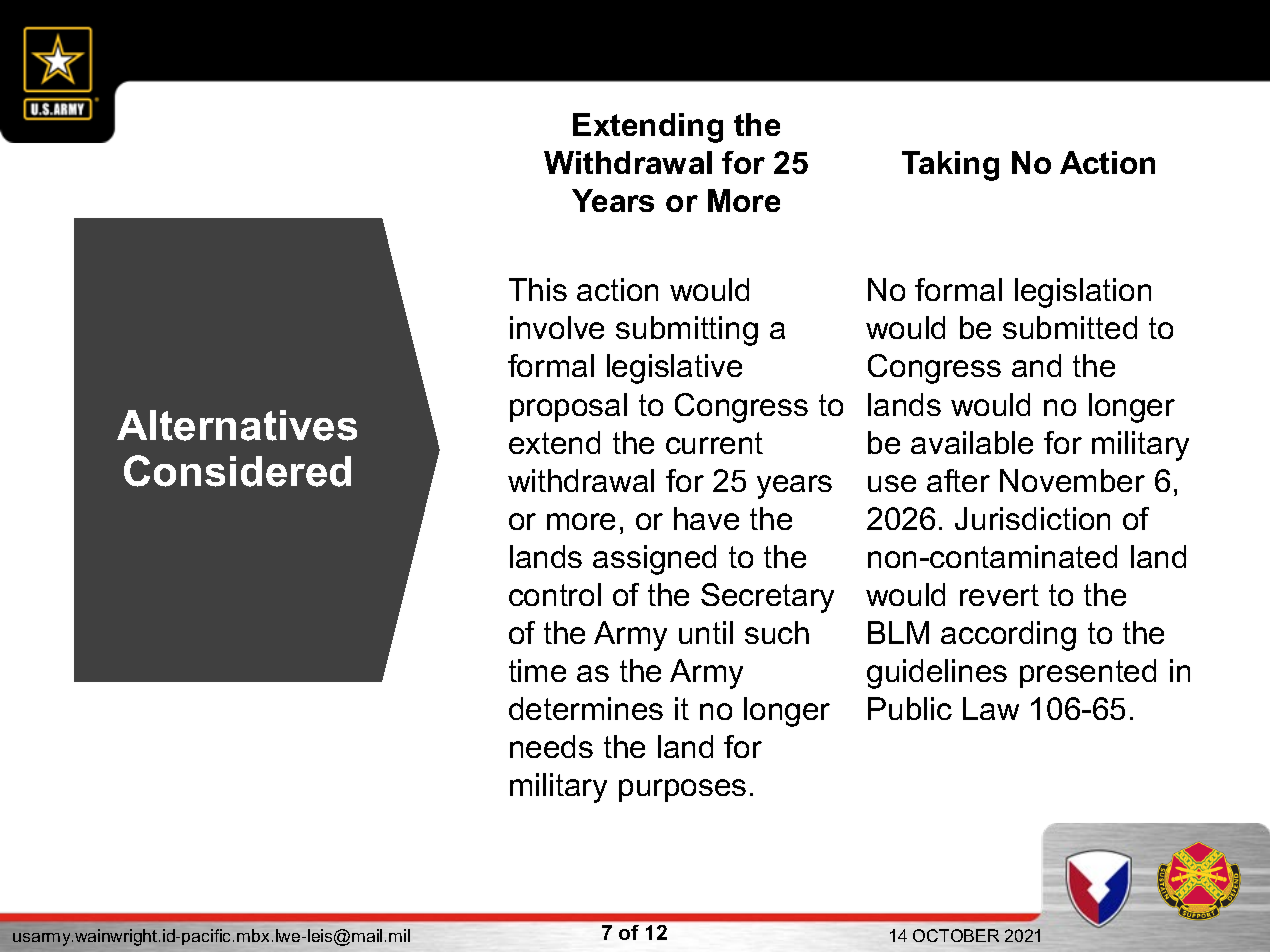  What do you see at coordinates (950, 166) in the screenshot?
I see `Taking` at bounding box center [950, 166].
